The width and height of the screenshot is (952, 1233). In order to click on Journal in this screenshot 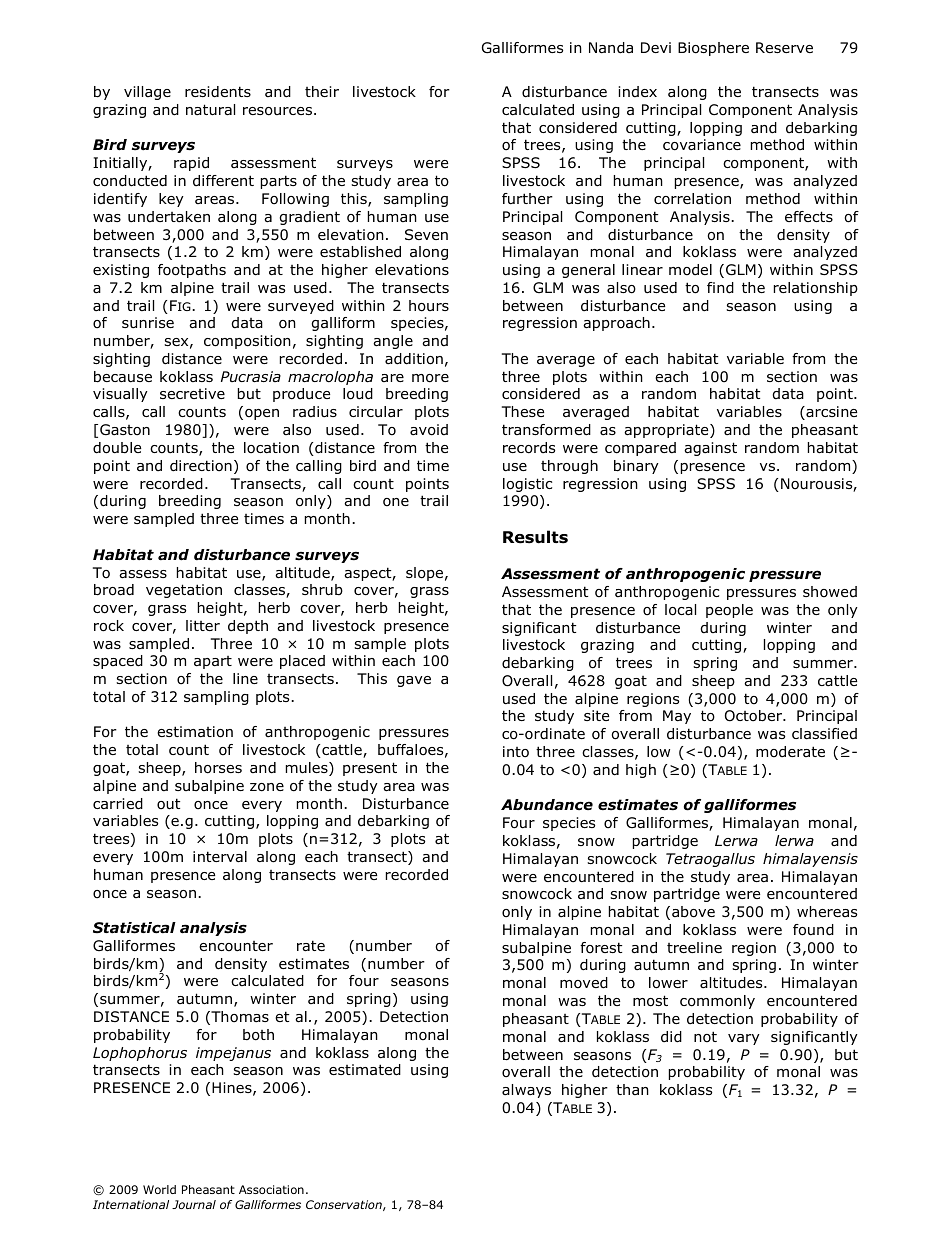, I will do `click(194, 1204)`.
